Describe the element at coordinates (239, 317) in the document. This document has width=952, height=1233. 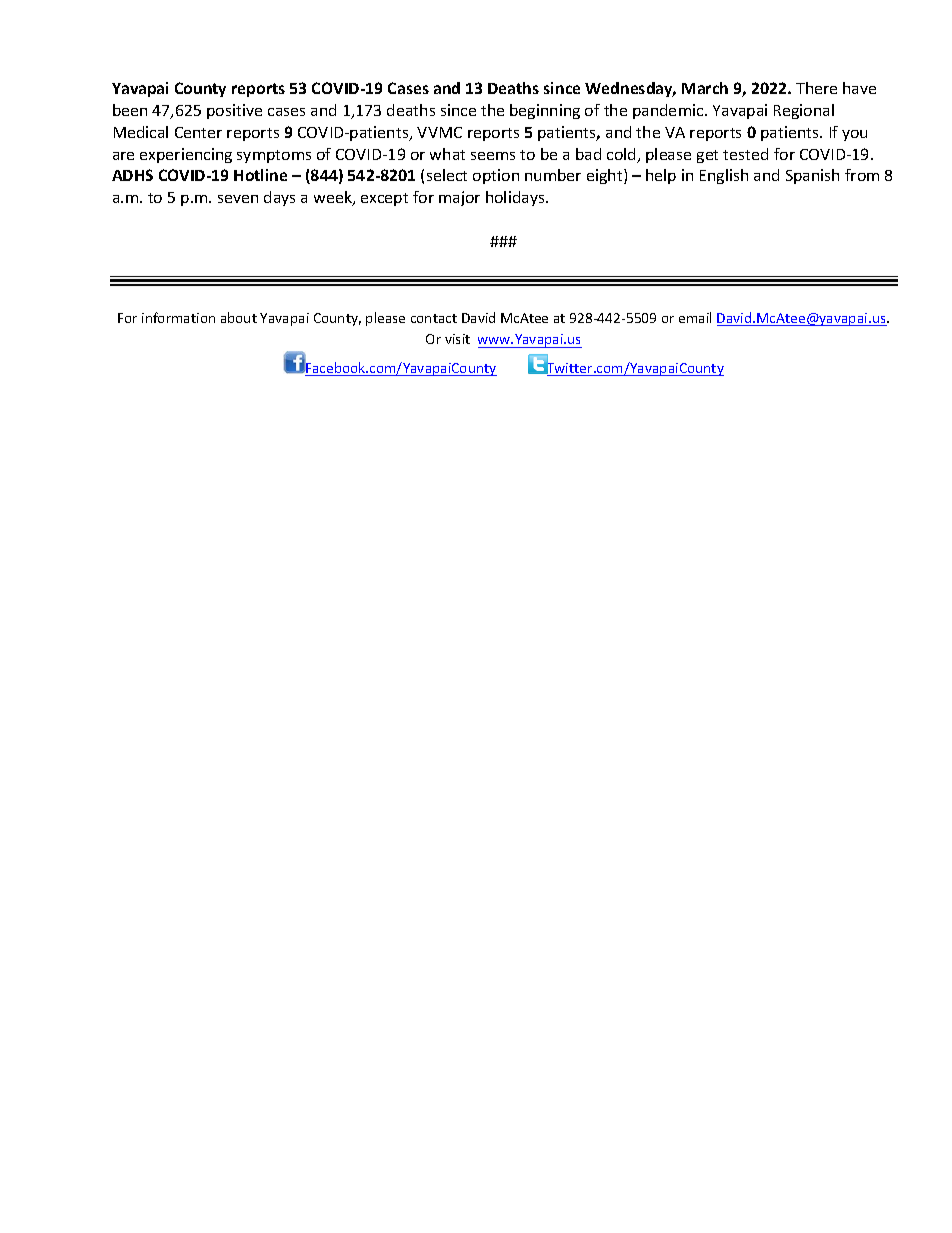
I see `about` at that location.
